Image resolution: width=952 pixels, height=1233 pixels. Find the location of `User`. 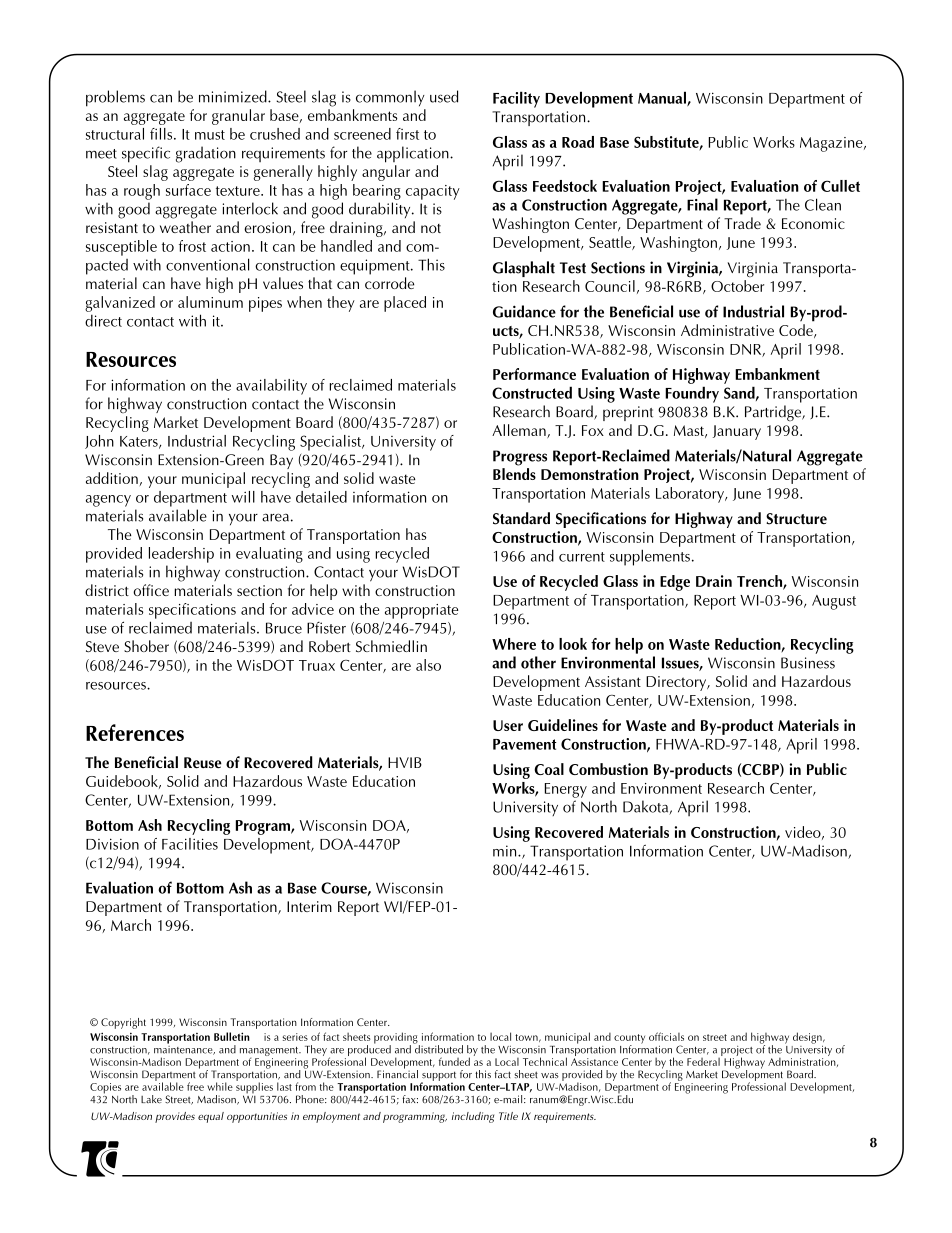

User is located at coordinates (508, 725).
